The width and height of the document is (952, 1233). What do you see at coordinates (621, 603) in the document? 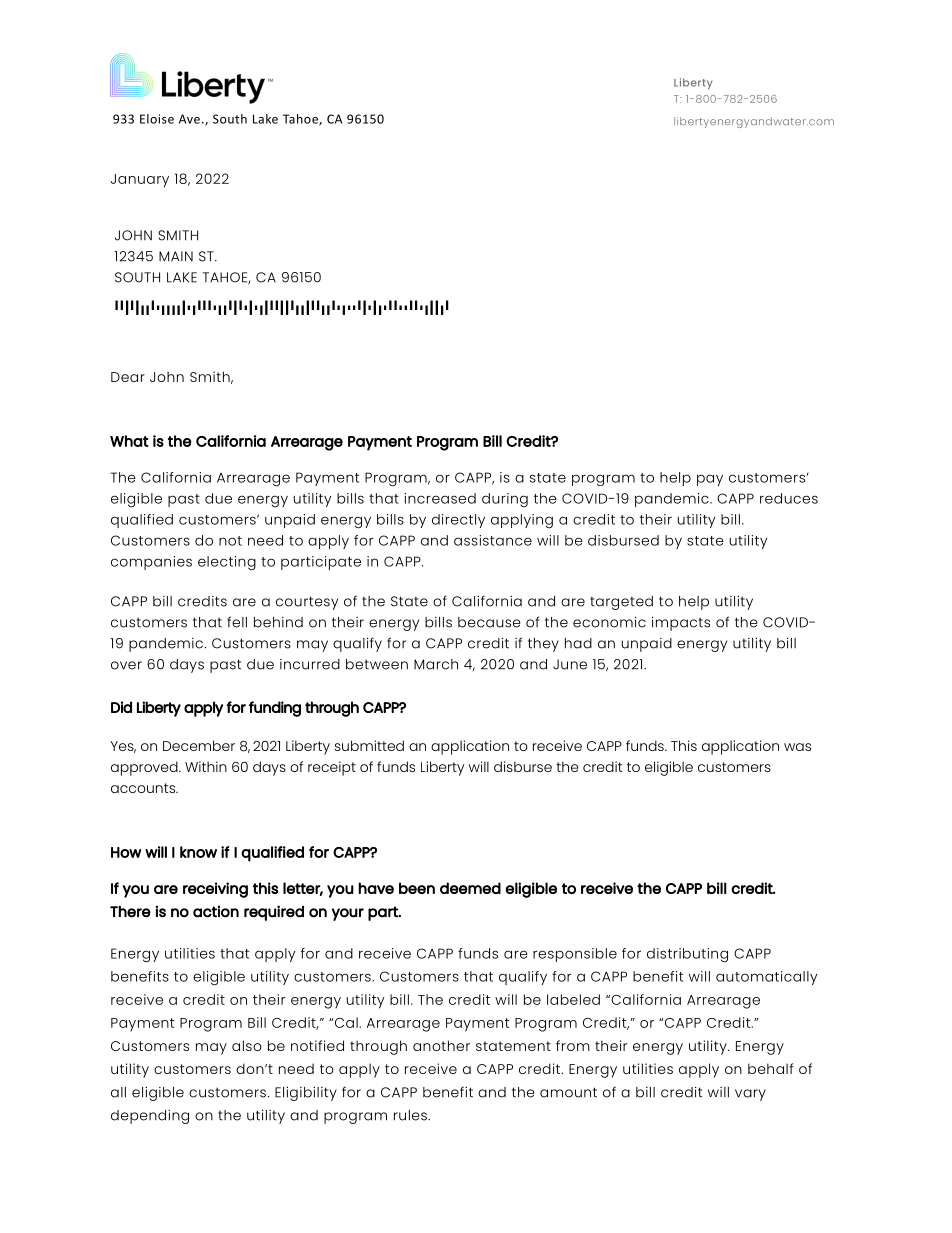
I see `targeted` at bounding box center [621, 603].
